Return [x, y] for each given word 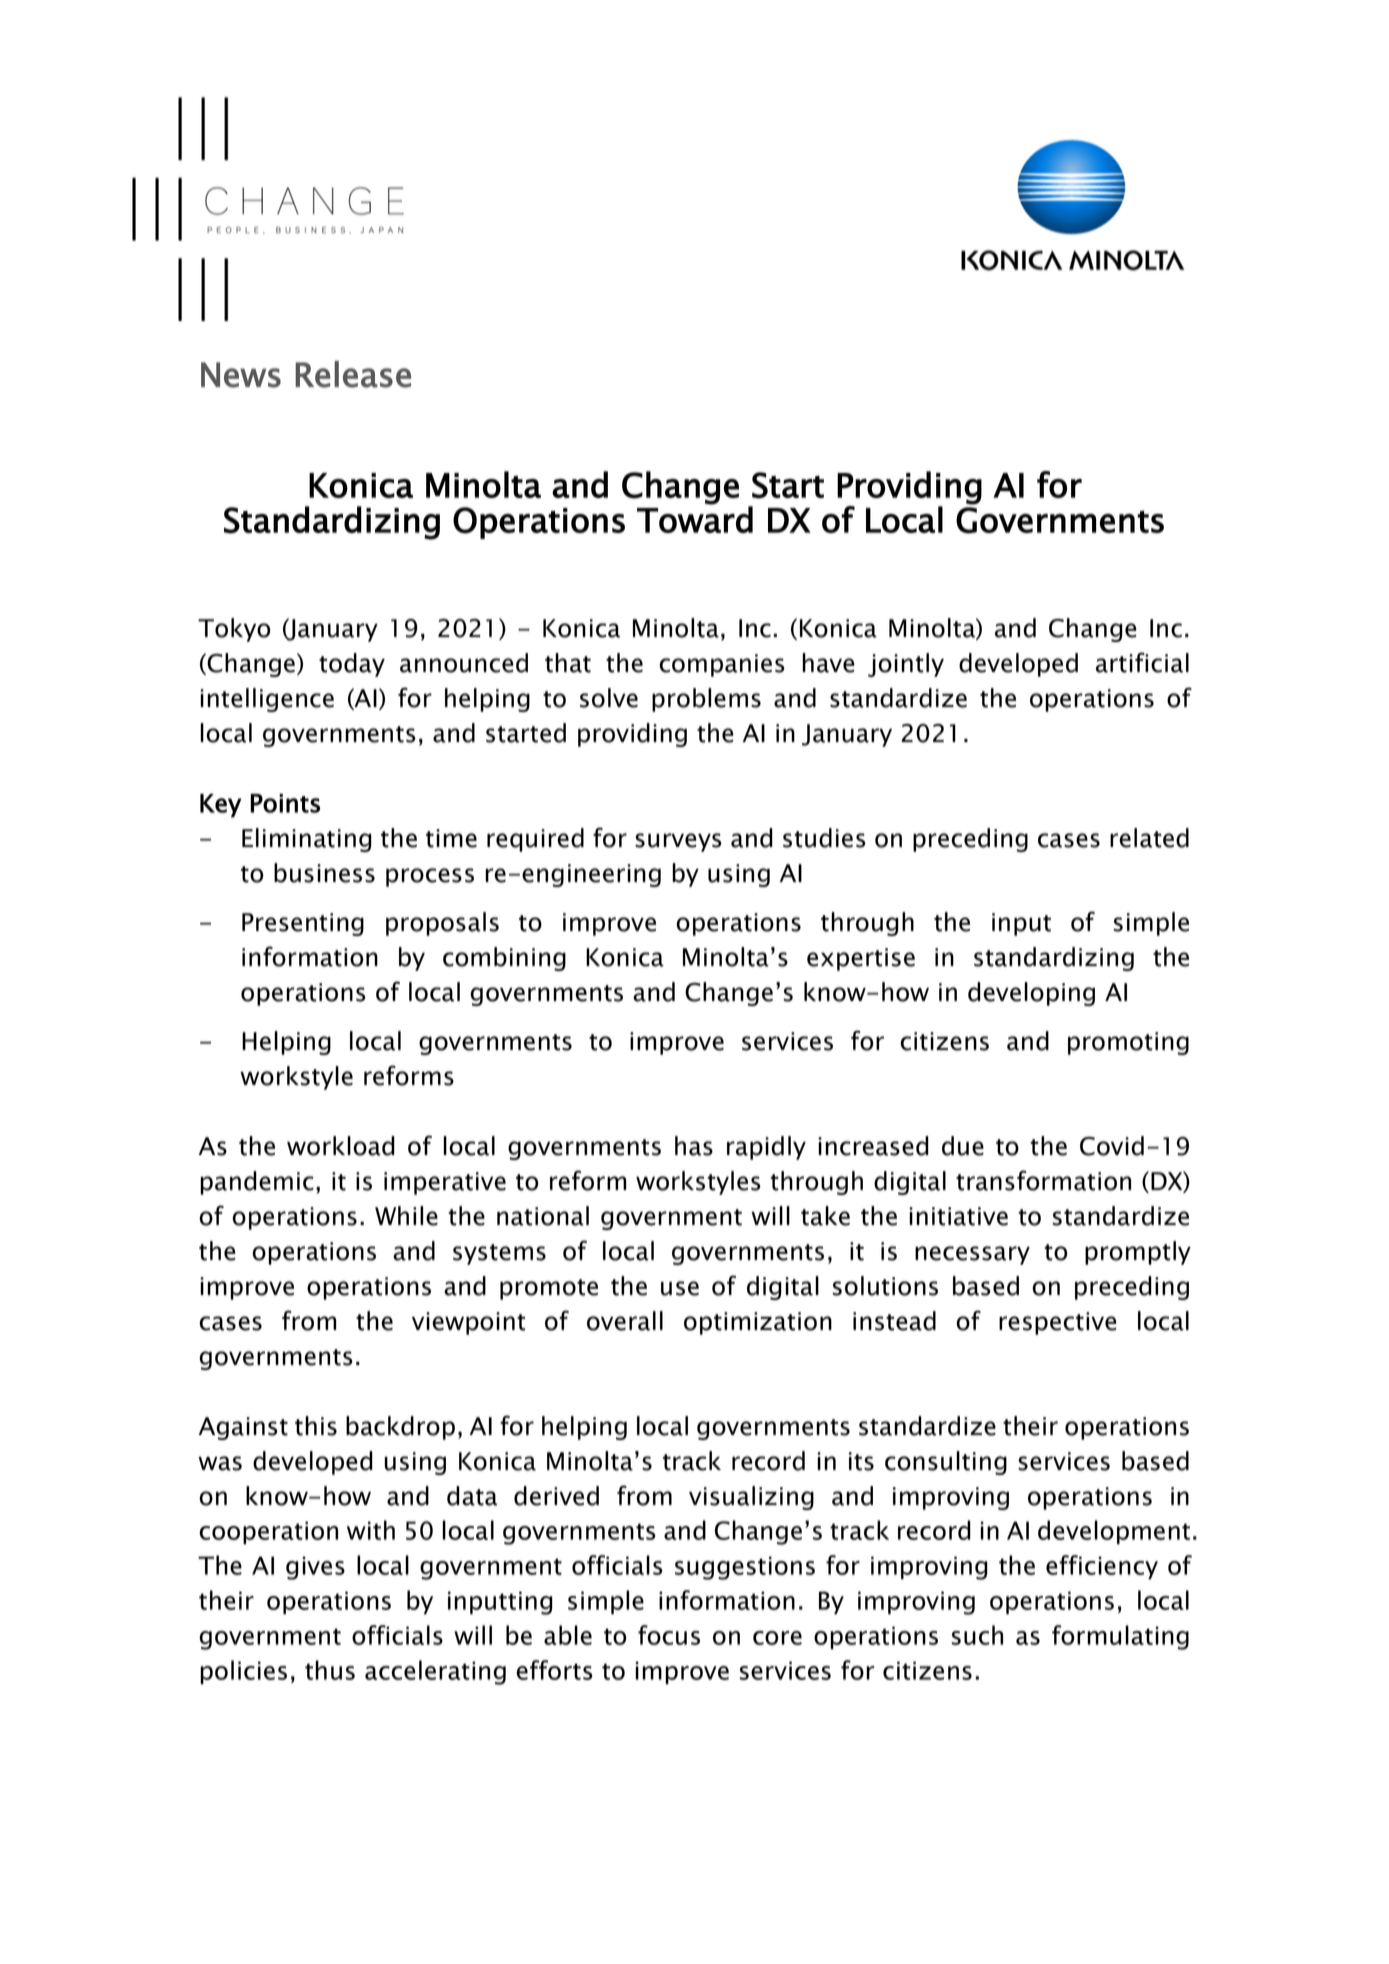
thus [330, 1670]
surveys [678, 842]
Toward [695, 518]
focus [669, 1635]
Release [353, 374]
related [1149, 838]
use [680, 1288]
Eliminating [307, 840]
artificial [1142, 662]
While [406, 1216]
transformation [1043, 1180]
